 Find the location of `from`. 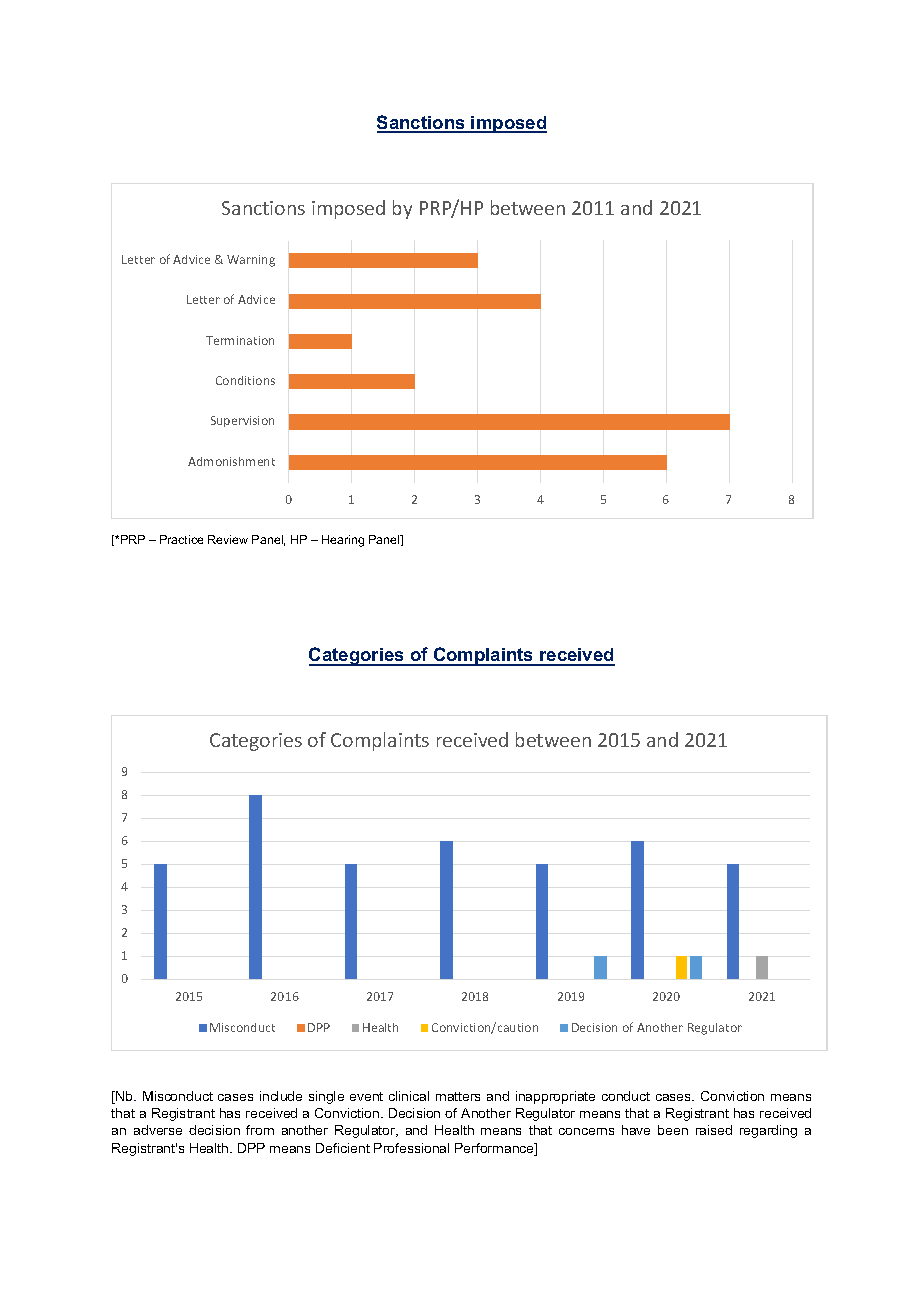

from is located at coordinates (260, 1130).
